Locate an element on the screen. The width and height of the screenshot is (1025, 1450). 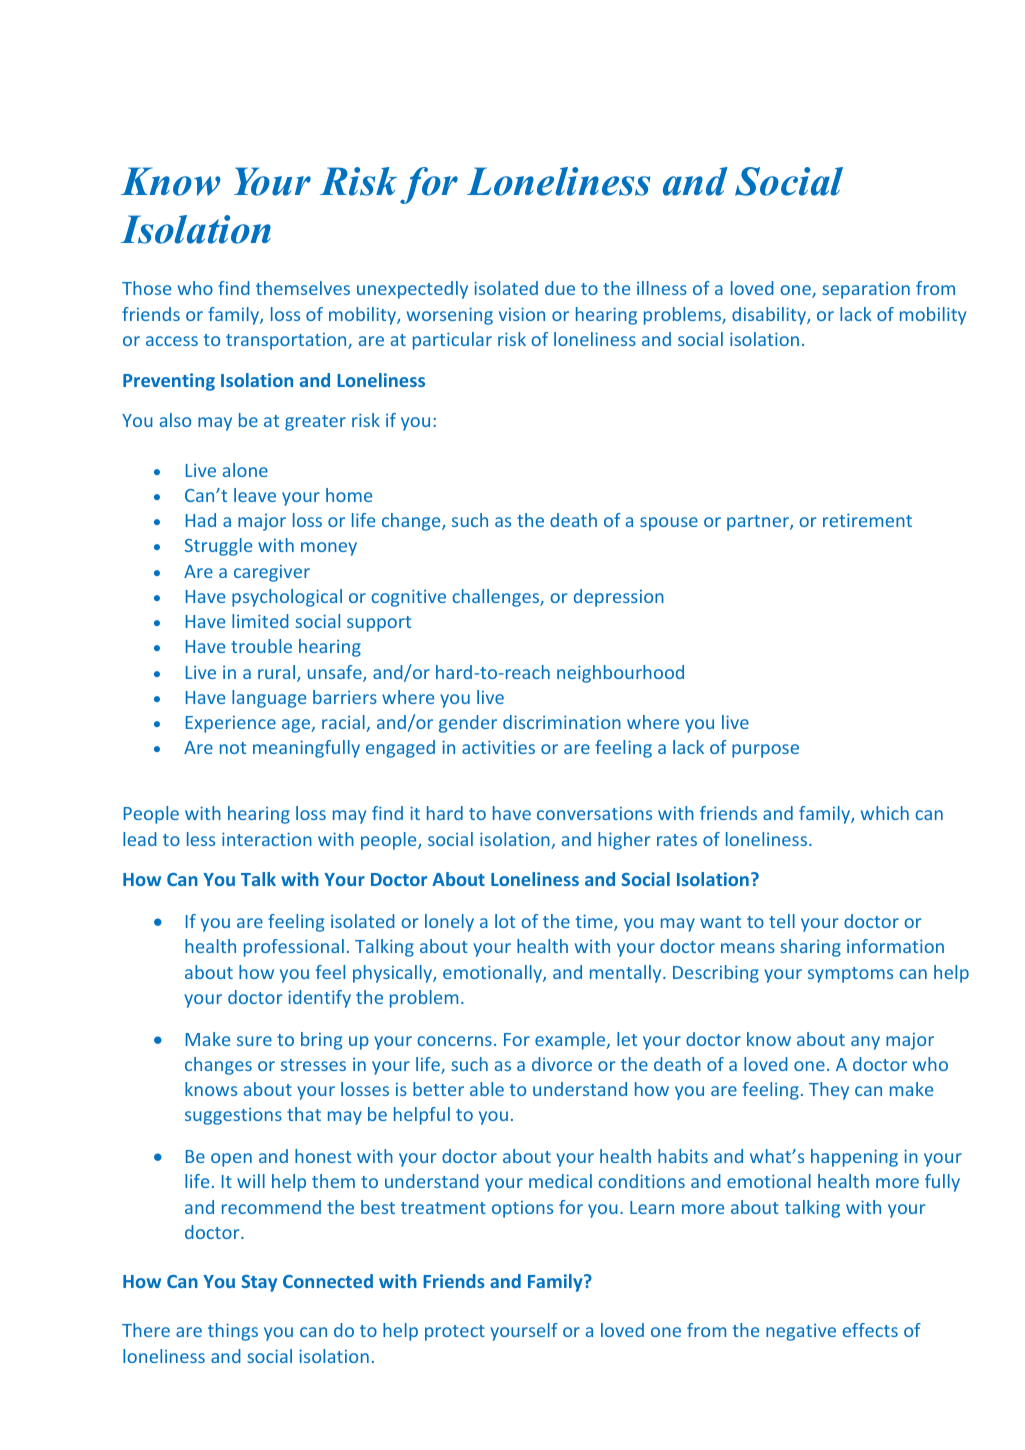
neighbourhood is located at coordinates (620, 674).
